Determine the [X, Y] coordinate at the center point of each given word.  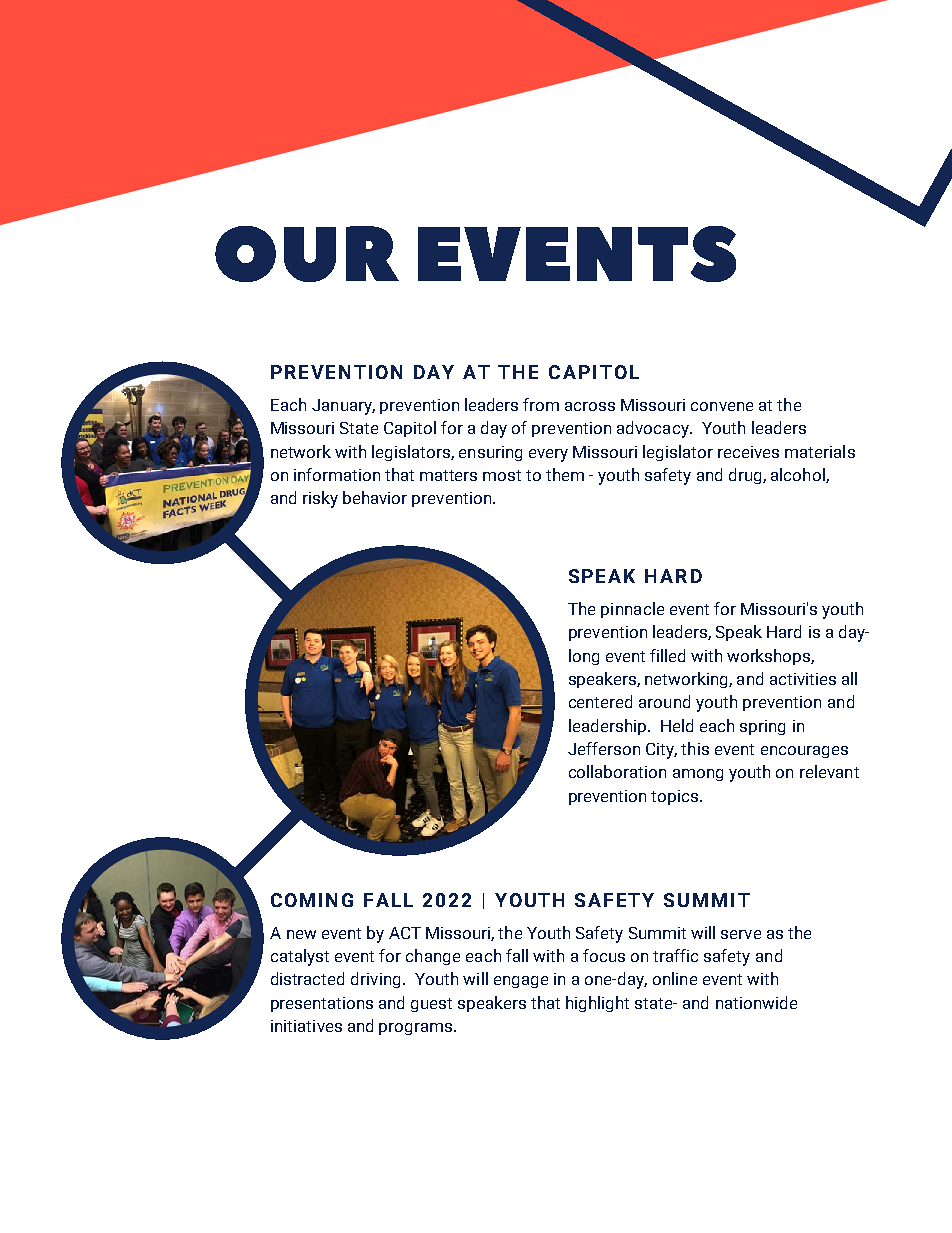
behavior [375, 497]
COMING [312, 900]
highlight [597, 1004]
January [343, 407]
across [590, 406]
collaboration [617, 771]
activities [803, 679]
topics [676, 797]
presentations [322, 1004]
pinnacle [632, 610]
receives [748, 452]
